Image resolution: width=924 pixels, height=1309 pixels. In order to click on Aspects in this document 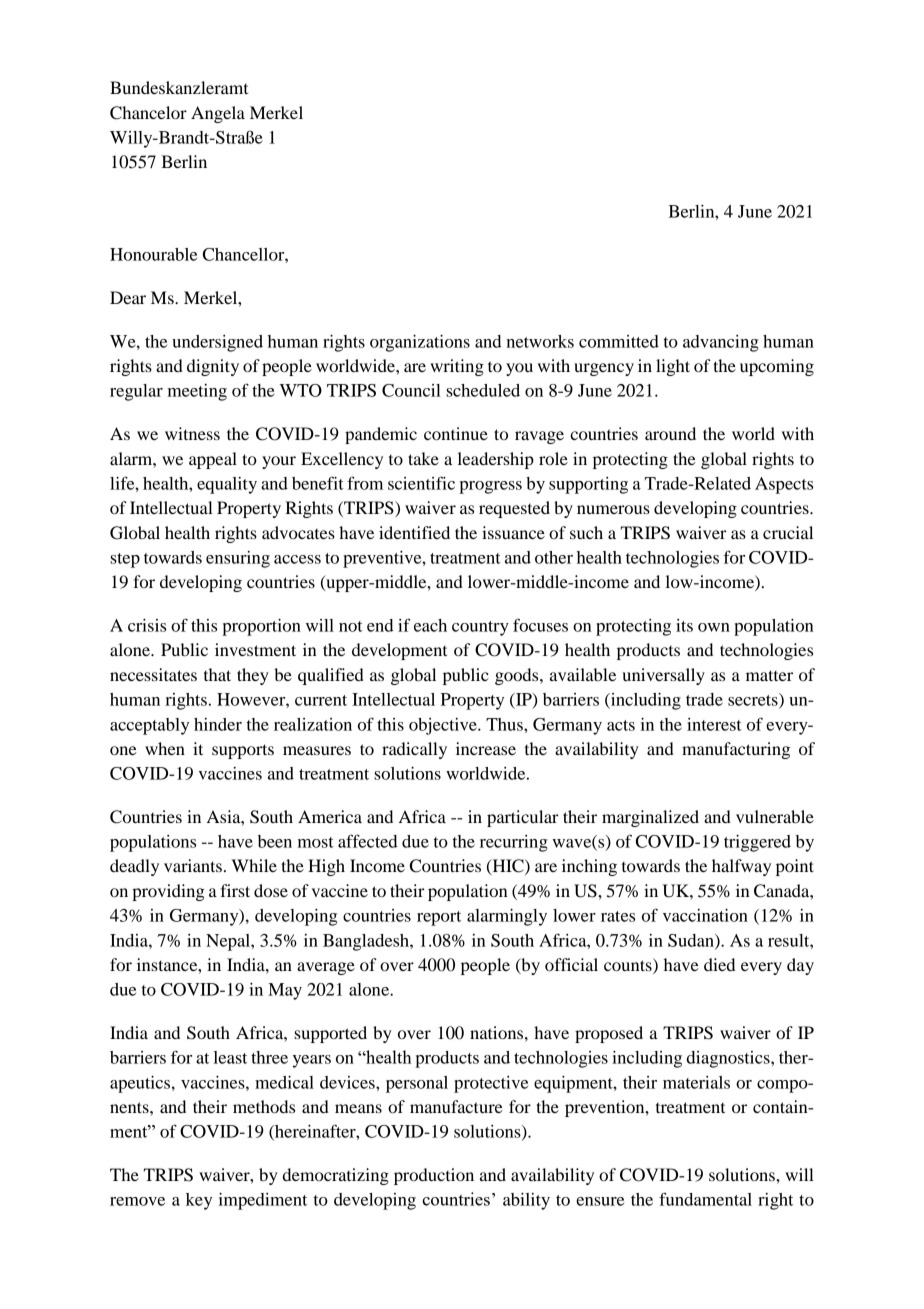, I will do `click(784, 485)`.
